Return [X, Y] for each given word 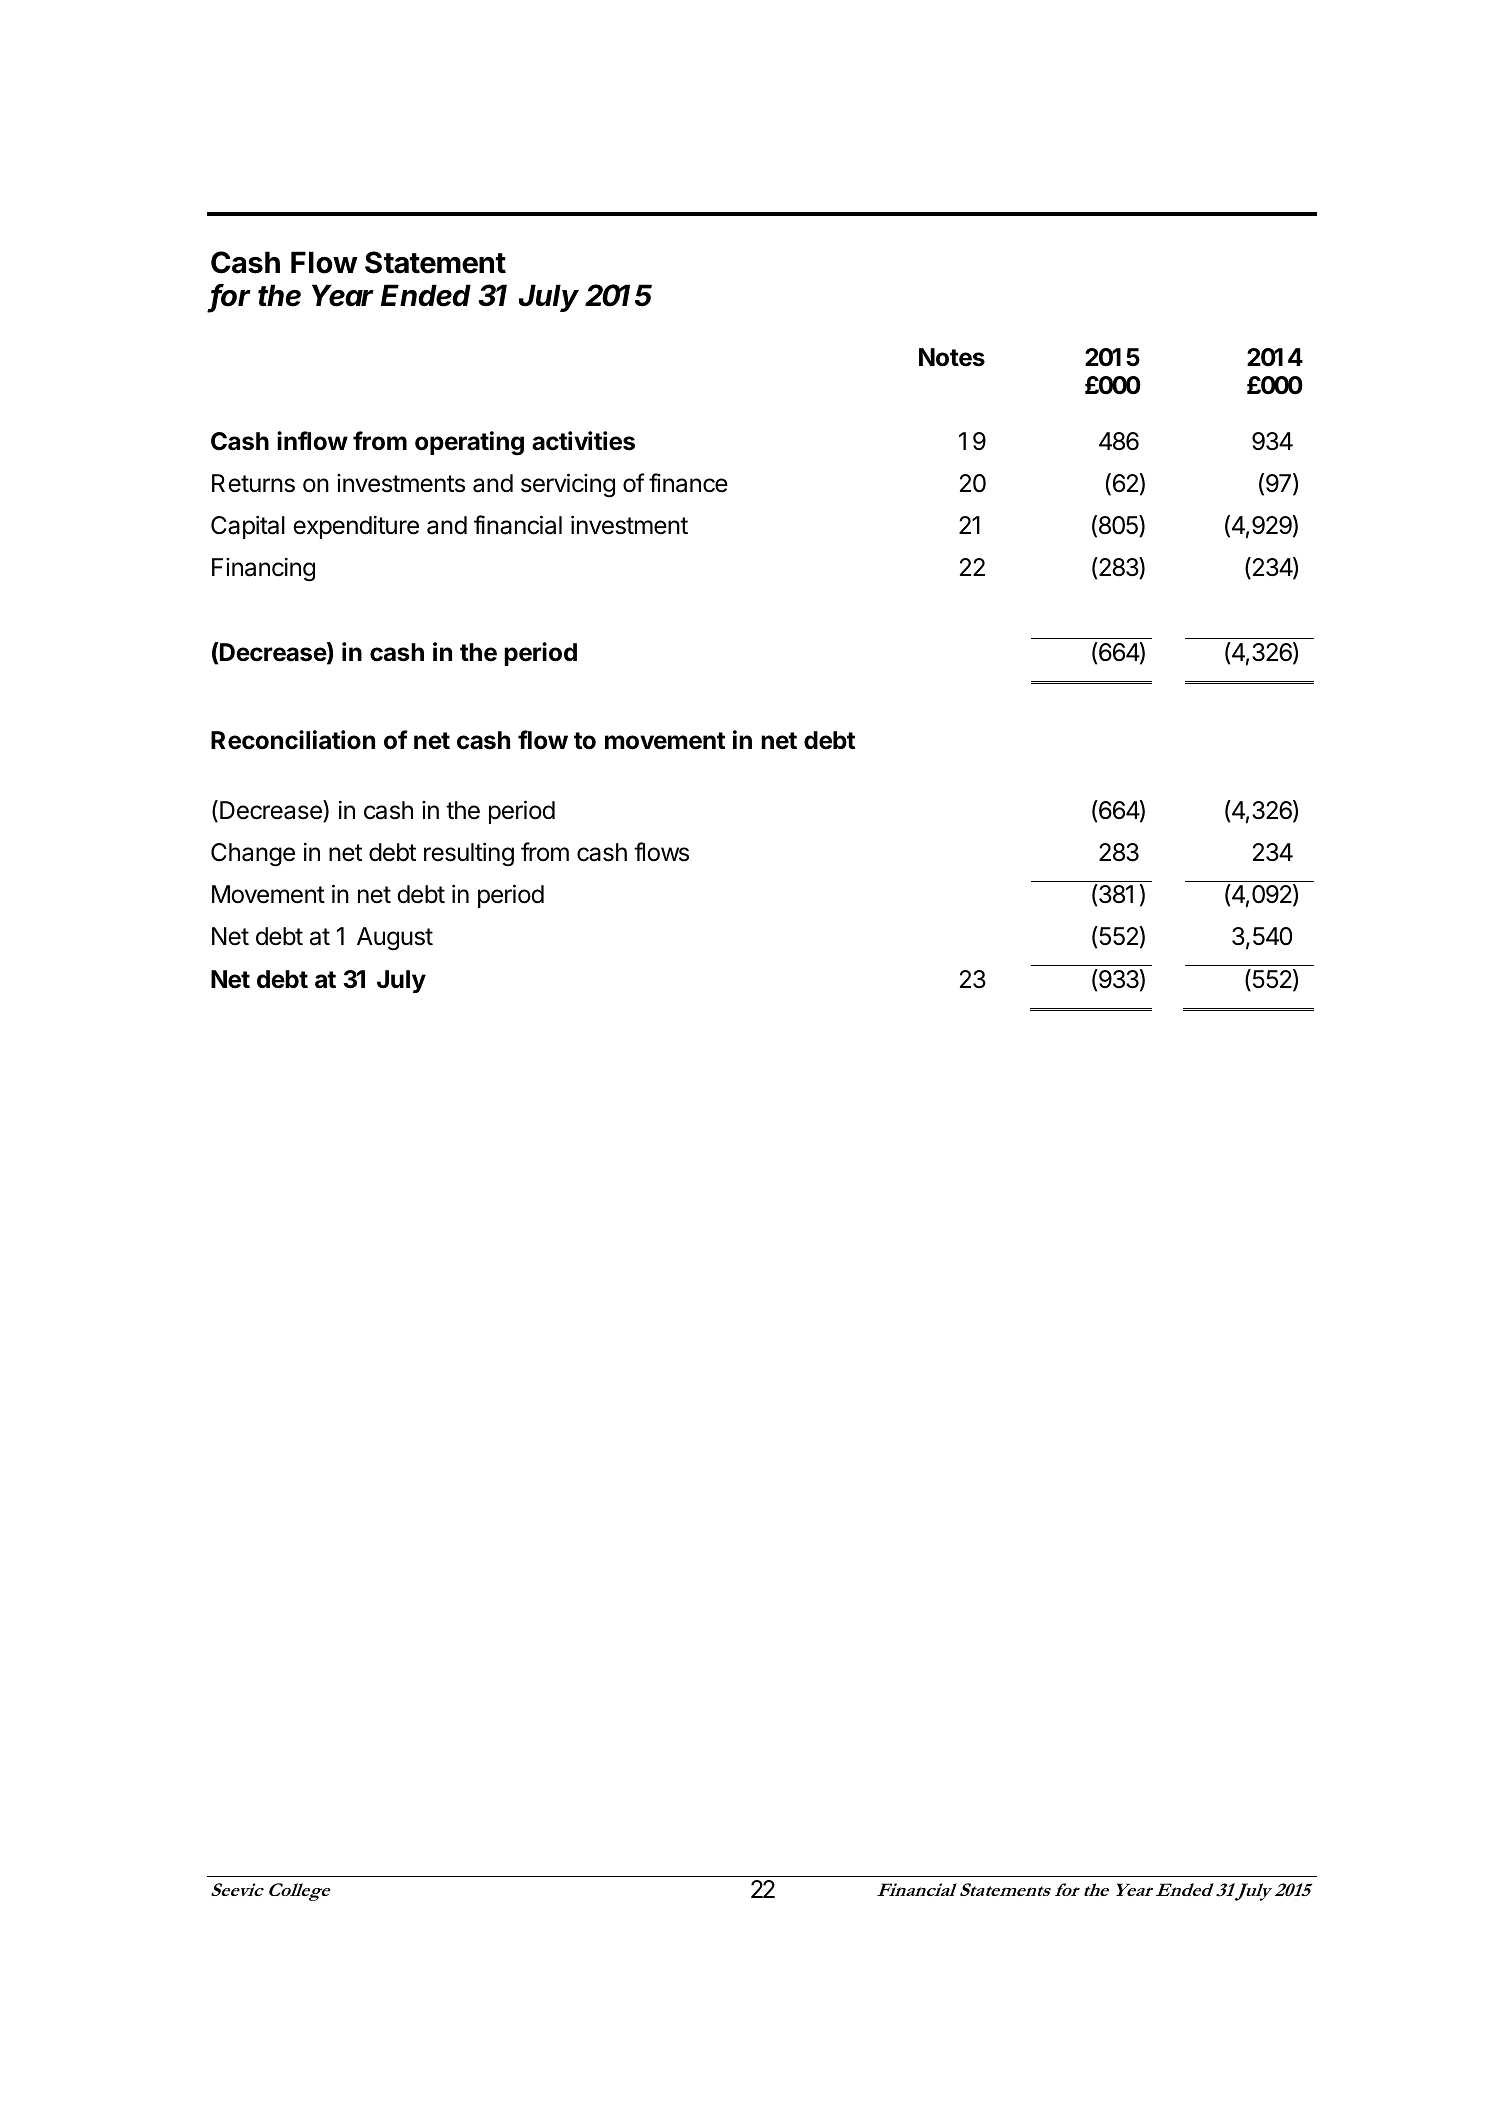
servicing [568, 485]
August [395, 939]
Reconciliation [293, 740]
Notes [952, 357]
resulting [469, 854]
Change [253, 855]
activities [583, 441]
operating [469, 443]
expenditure [356, 527]
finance [688, 483]
